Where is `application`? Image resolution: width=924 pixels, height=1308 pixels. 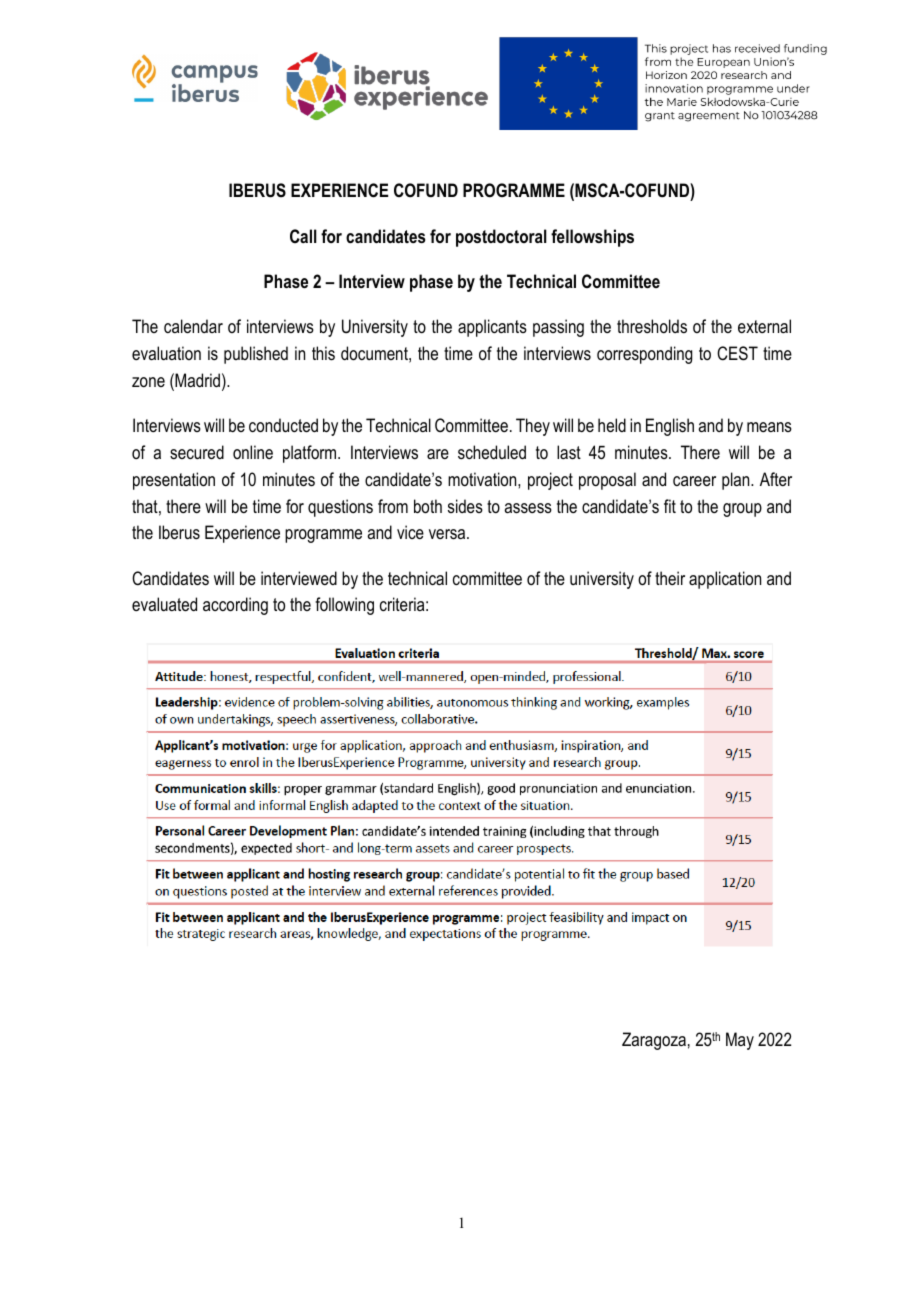 application is located at coordinates (725, 580).
